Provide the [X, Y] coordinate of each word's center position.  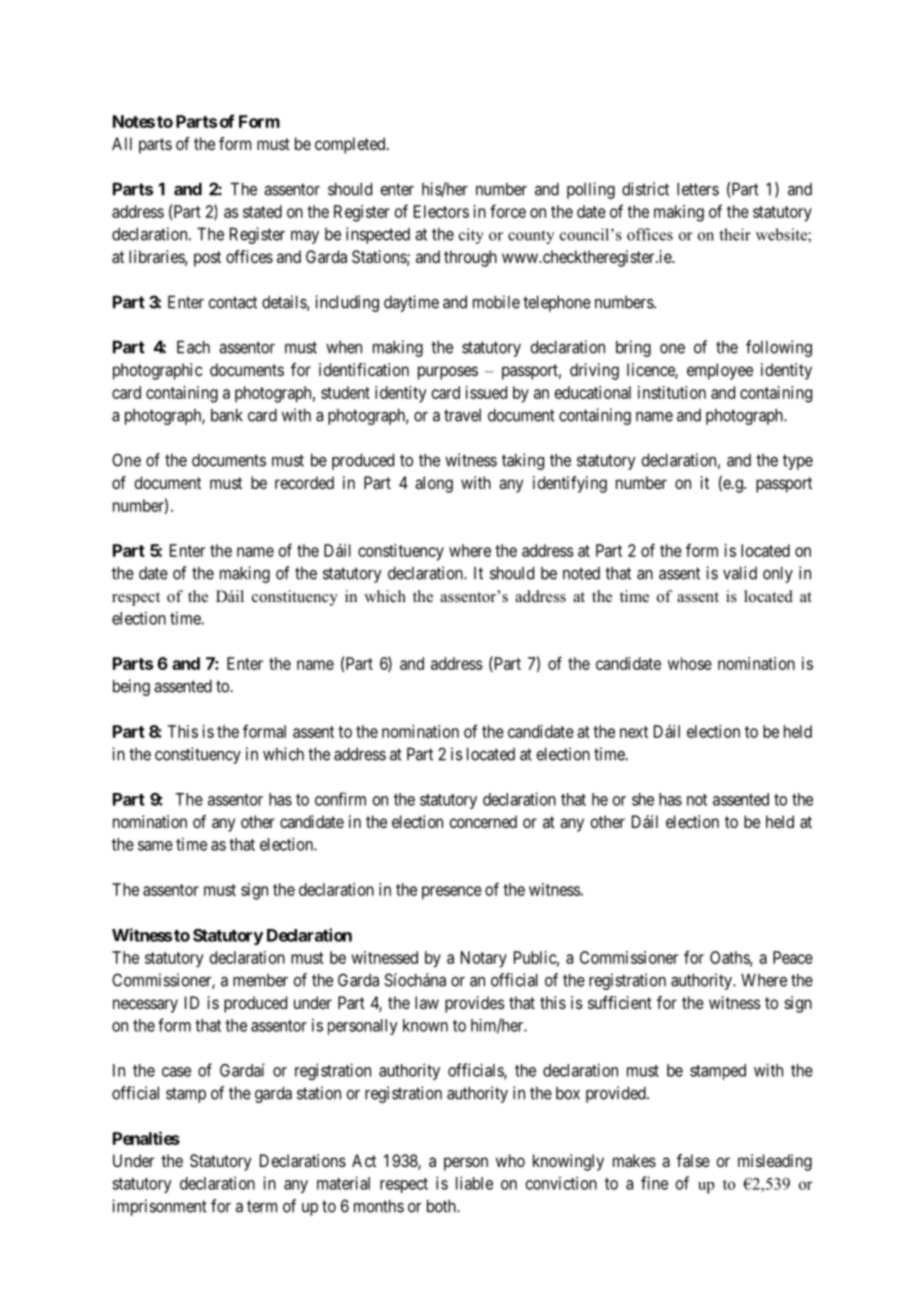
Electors [441, 211]
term [262, 1206]
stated [262, 211]
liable [474, 1183]
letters [698, 189]
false [693, 1160]
